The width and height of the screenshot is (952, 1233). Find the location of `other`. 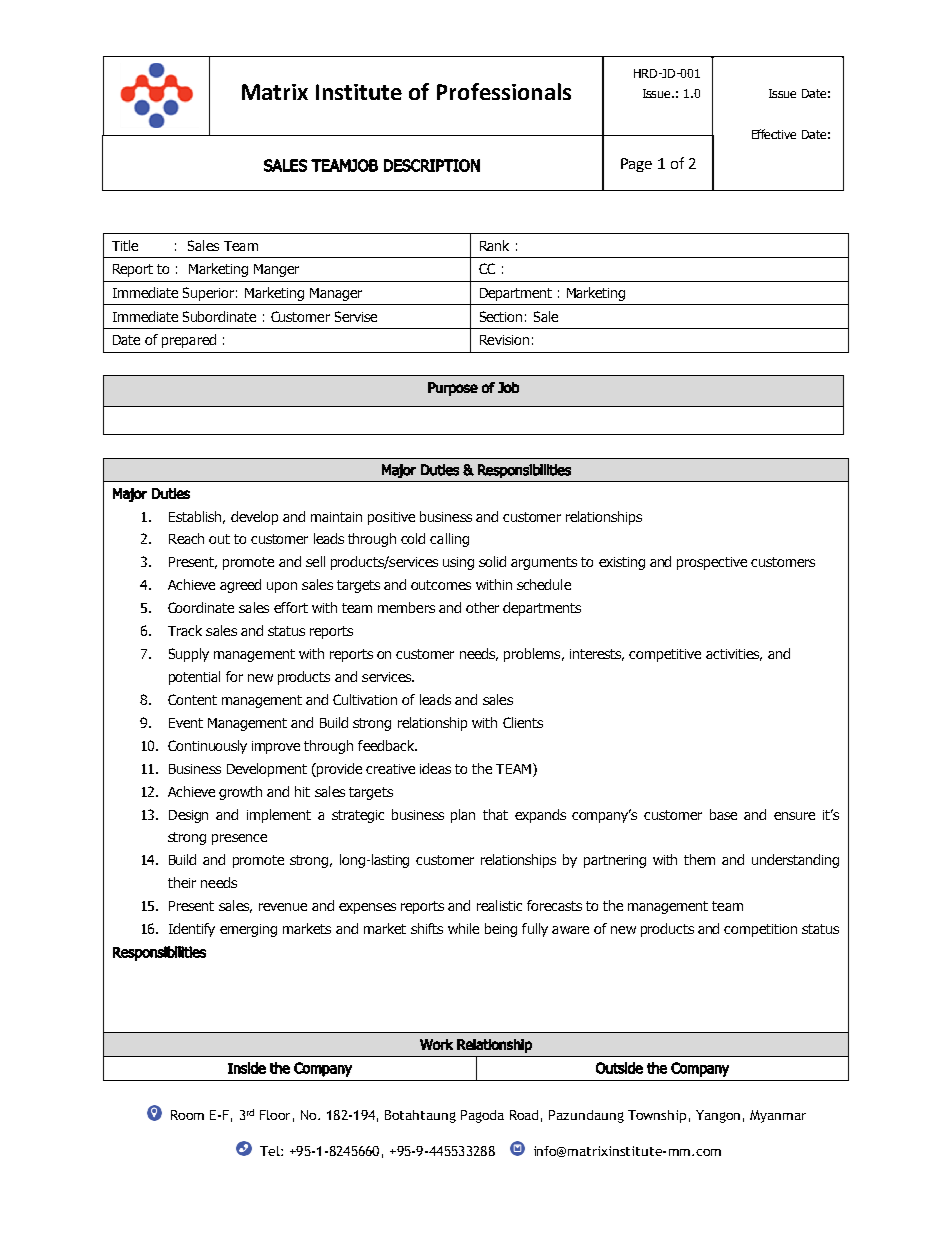

other is located at coordinates (482, 607).
